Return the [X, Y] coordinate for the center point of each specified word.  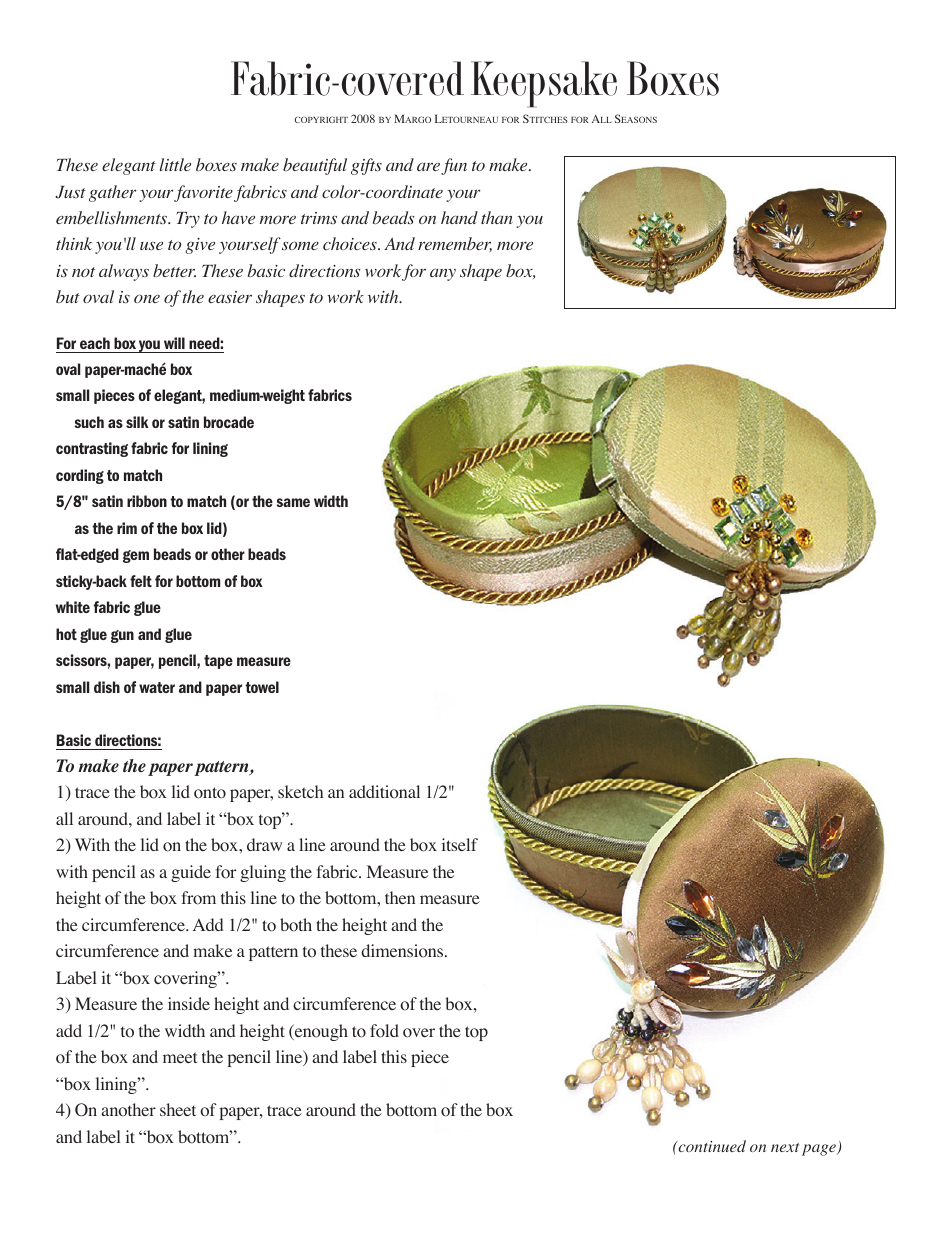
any [443, 274]
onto [210, 793]
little [175, 164]
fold [384, 1031]
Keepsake [544, 84]
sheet [178, 1109]
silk [137, 422]
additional [384, 792]
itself [460, 844]
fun [454, 166]
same [293, 502]
